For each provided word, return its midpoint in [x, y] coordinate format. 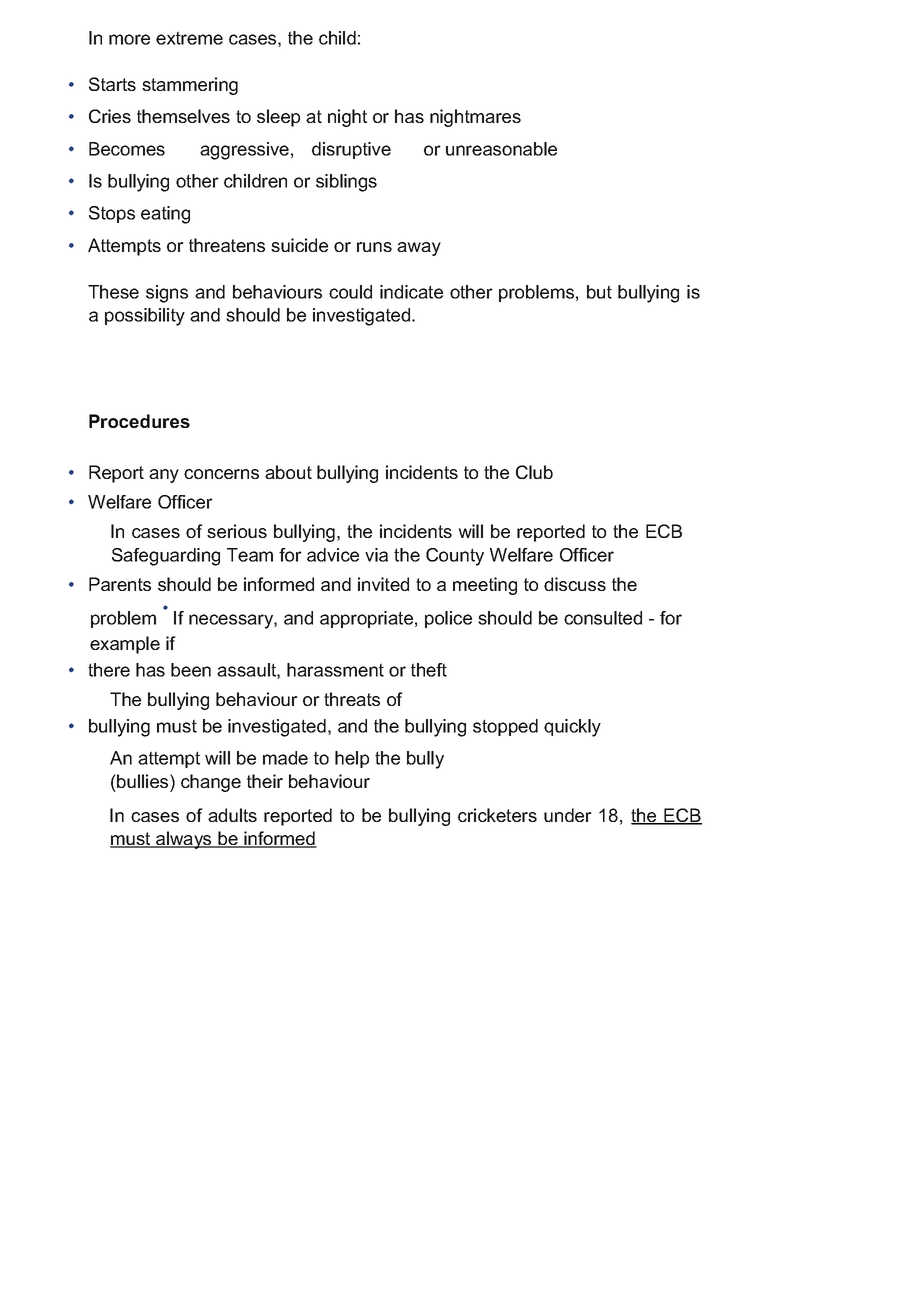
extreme [189, 38]
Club [534, 472]
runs [374, 247]
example [125, 645]
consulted [603, 618]
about [288, 472]
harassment [335, 670]
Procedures [139, 421]
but [599, 292]
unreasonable [501, 149]
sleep [278, 118]
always [184, 840]
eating [165, 215]
